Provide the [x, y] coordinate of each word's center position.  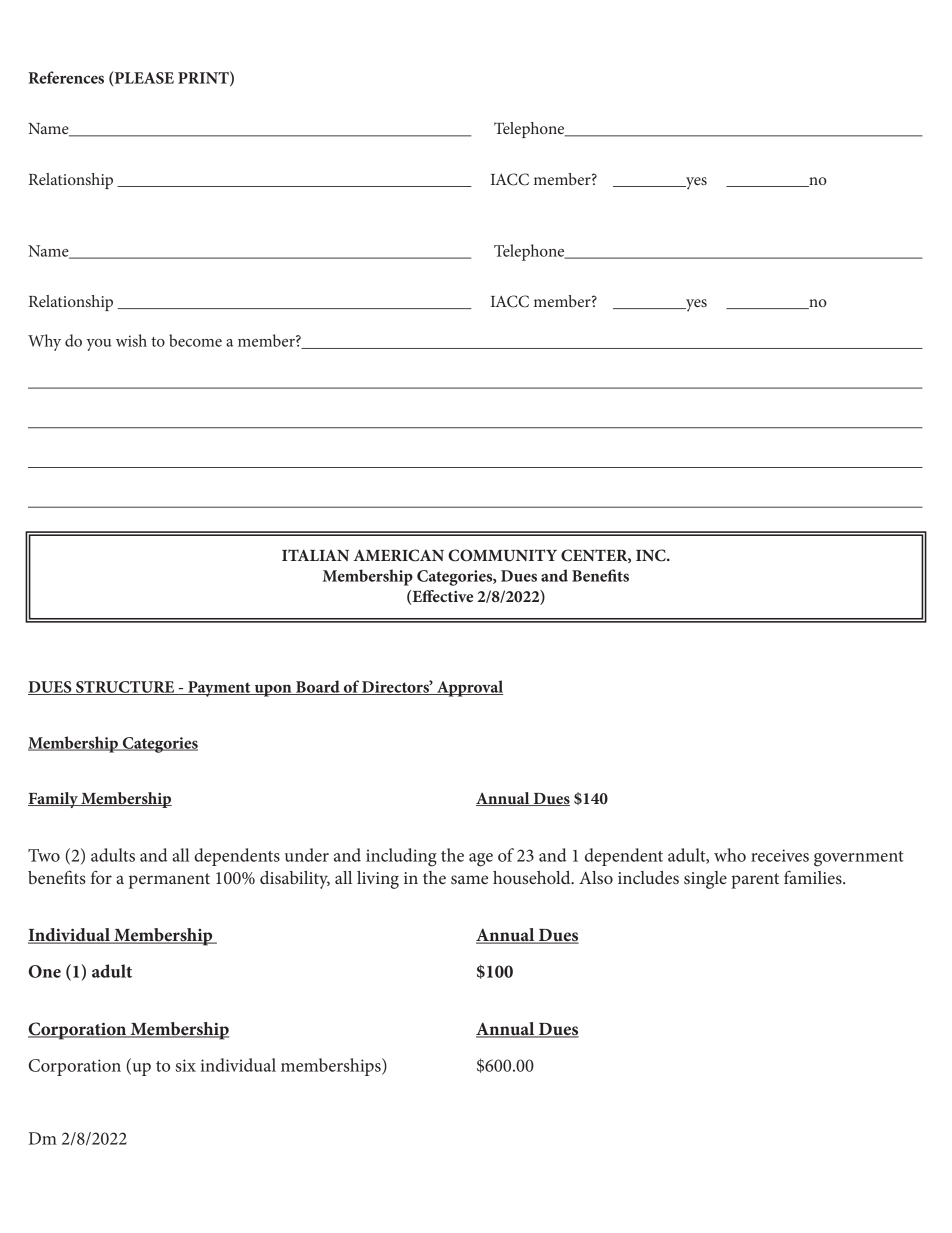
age [481, 860]
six [186, 1065]
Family [54, 800]
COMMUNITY [502, 555]
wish [131, 340]
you [98, 345]
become [195, 340]
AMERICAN [398, 555]
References [66, 77]
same [469, 879]
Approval [469, 688]
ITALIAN [315, 555]
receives [780, 855]
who [730, 855]
